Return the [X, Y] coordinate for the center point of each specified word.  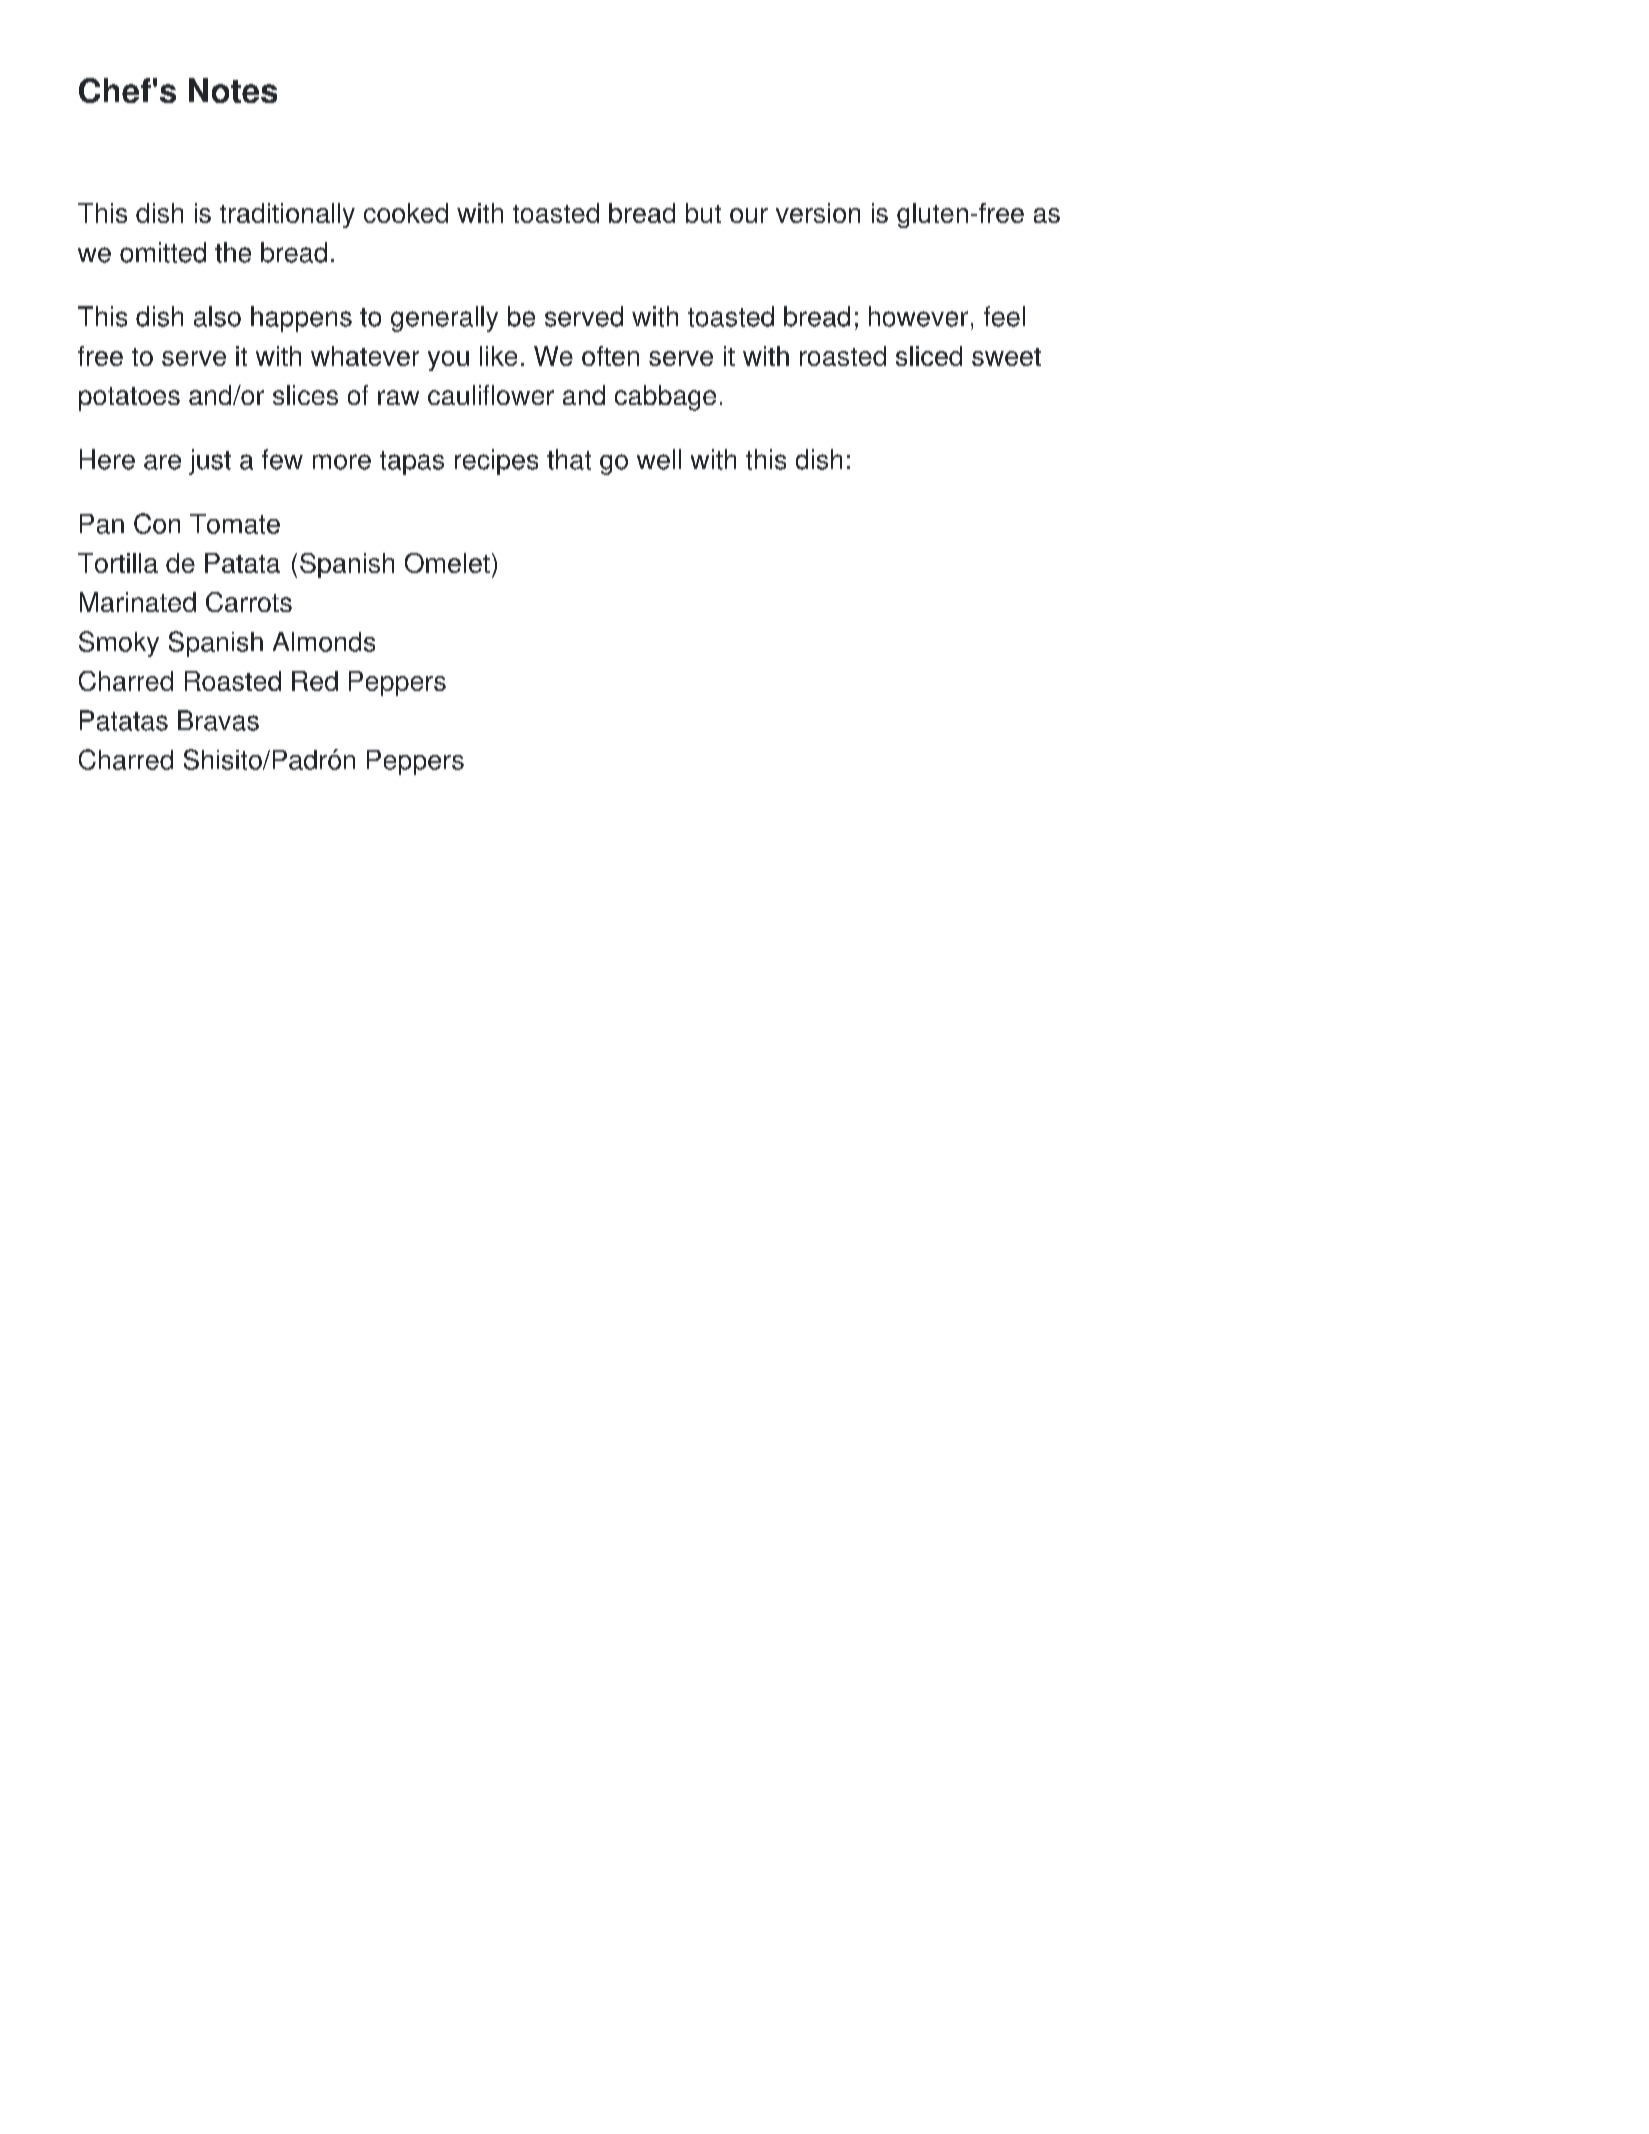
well [659, 459]
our [749, 215]
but [703, 213]
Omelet [447, 563]
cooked [406, 213]
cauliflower [491, 395]
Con [157, 523]
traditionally [287, 215]
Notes [233, 90]
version [818, 213]
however [918, 316]
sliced [929, 356]
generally [444, 319]
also [217, 316]
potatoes [129, 399]
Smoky [119, 644]
